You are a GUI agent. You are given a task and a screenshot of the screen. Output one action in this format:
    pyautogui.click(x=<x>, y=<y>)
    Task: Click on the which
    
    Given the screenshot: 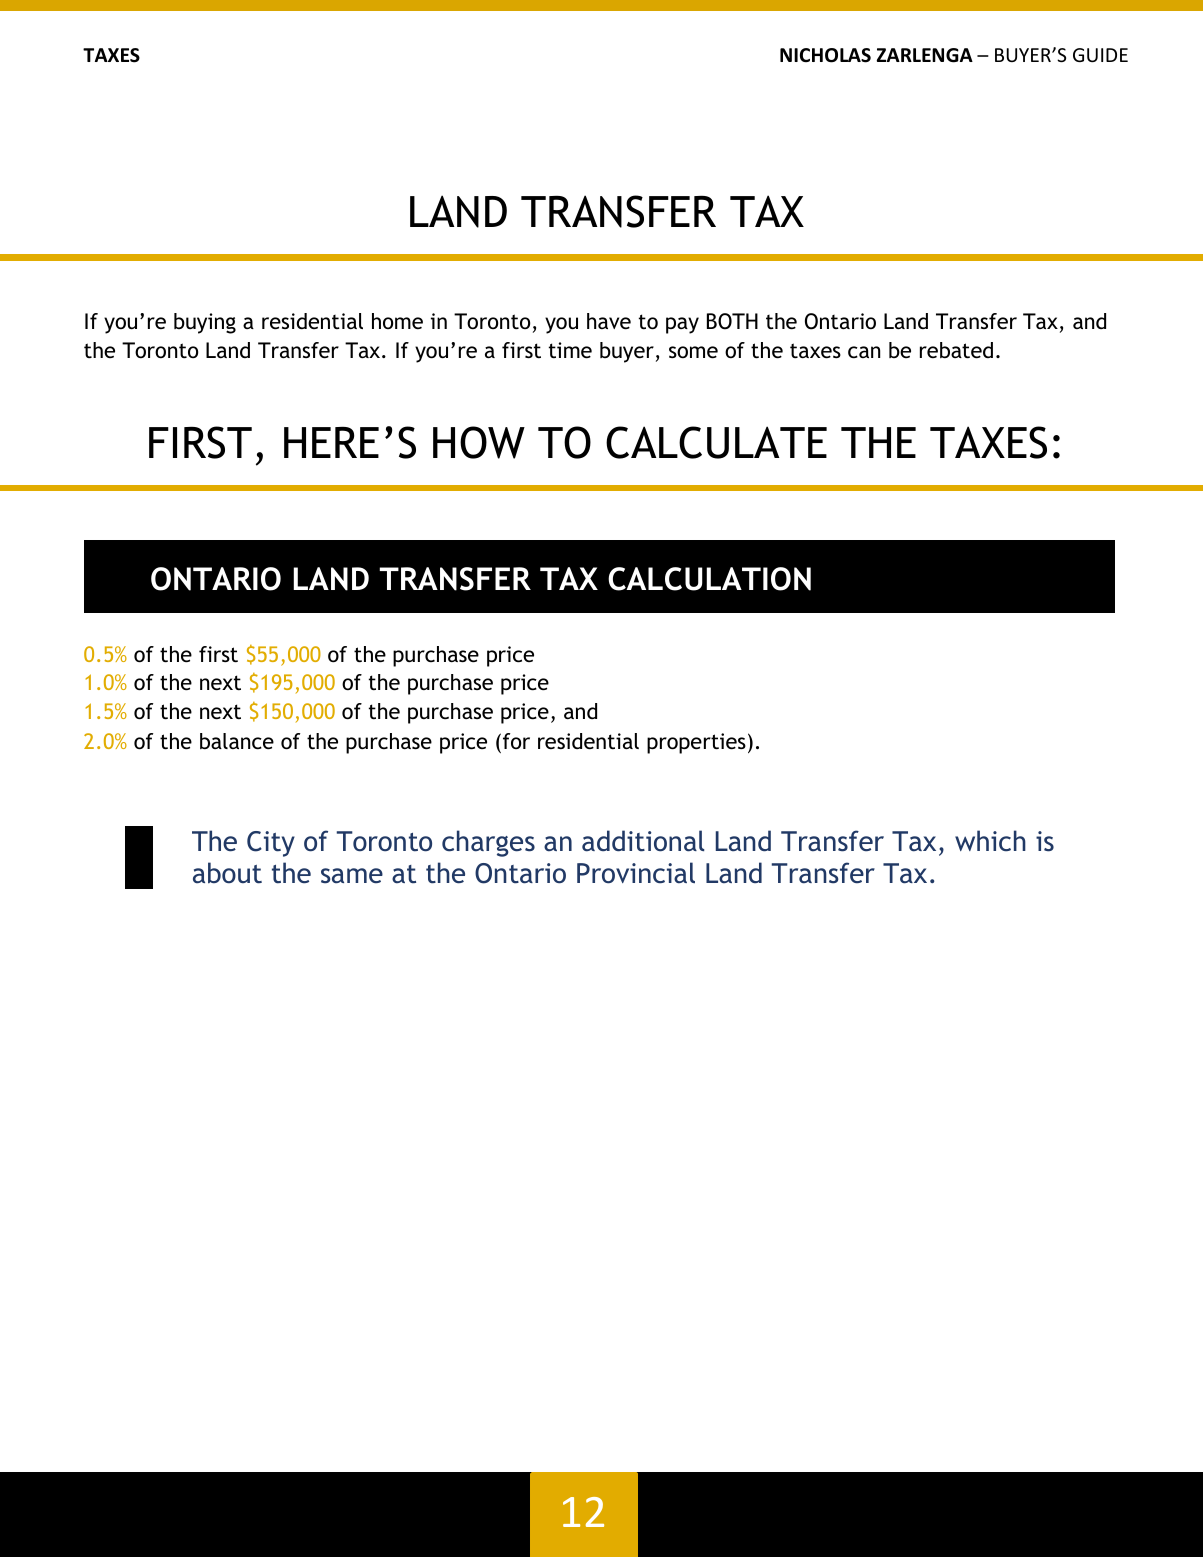 What is the action you would take?
    pyautogui.click(x=990, y=841)
